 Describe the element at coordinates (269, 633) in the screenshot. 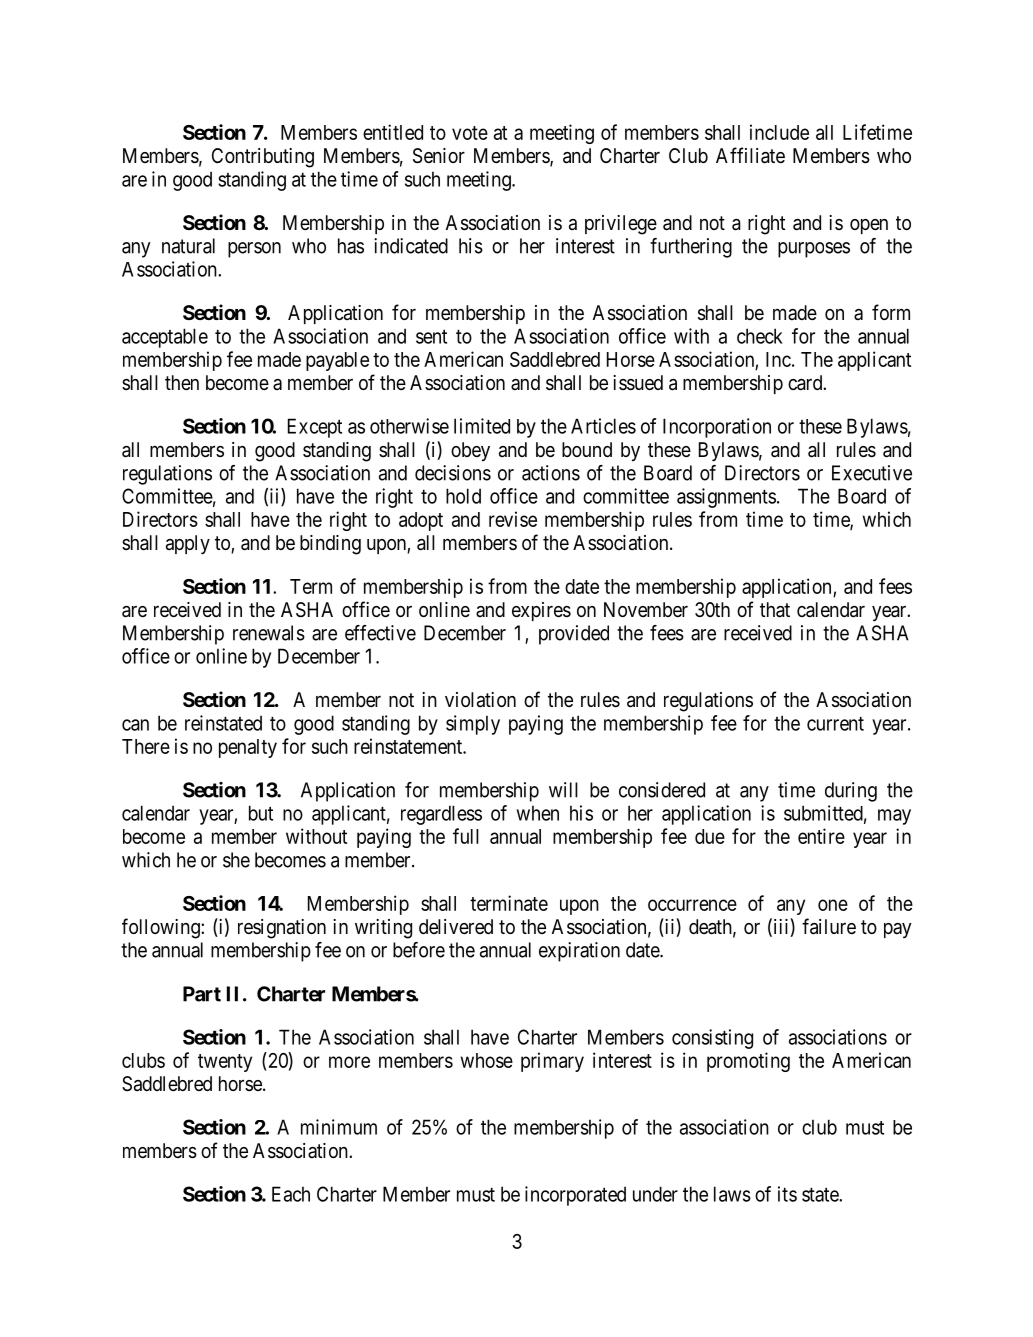

I see `renewals` at that location.
